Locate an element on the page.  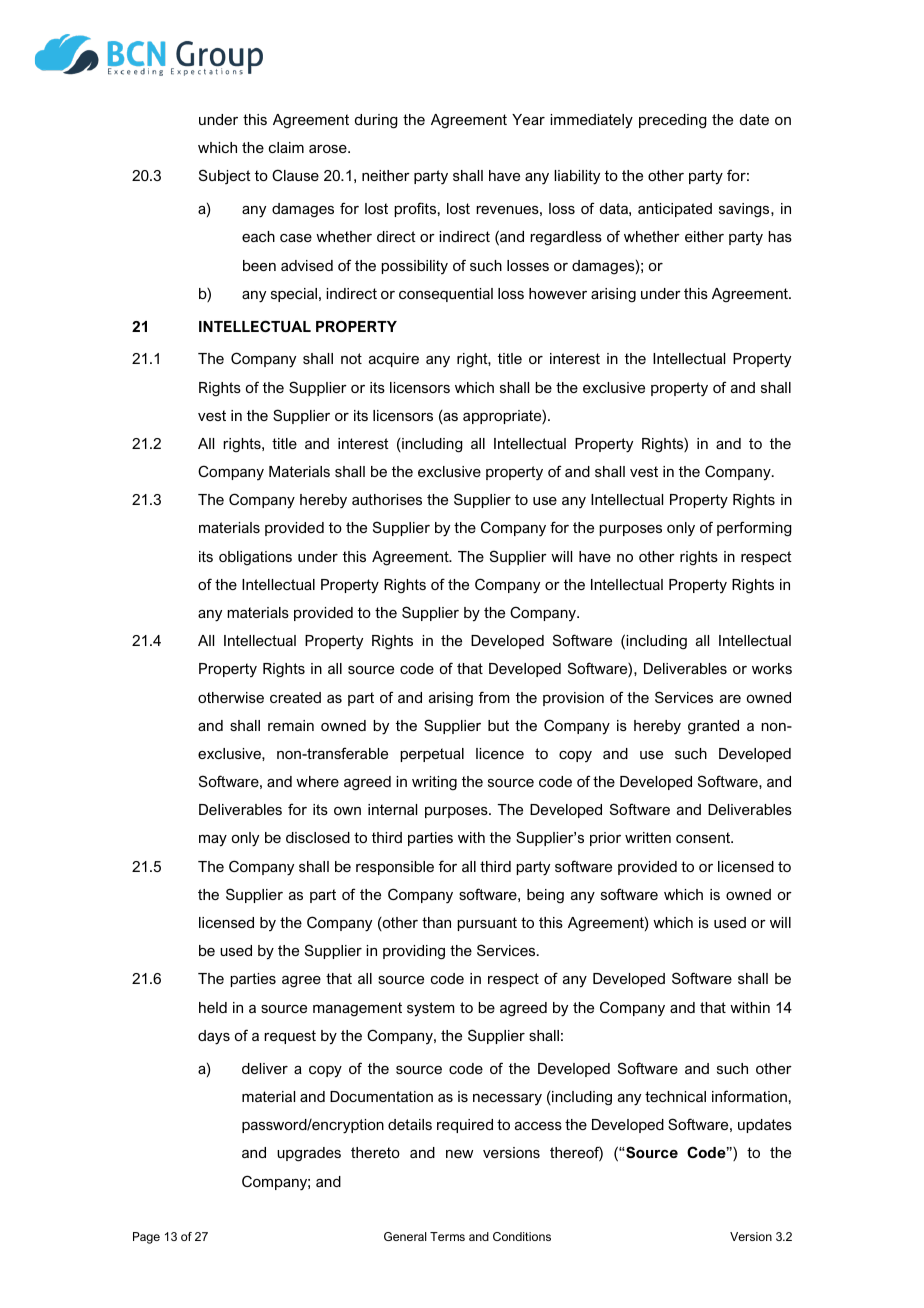
obligations is located at coordinates (255, 558).
